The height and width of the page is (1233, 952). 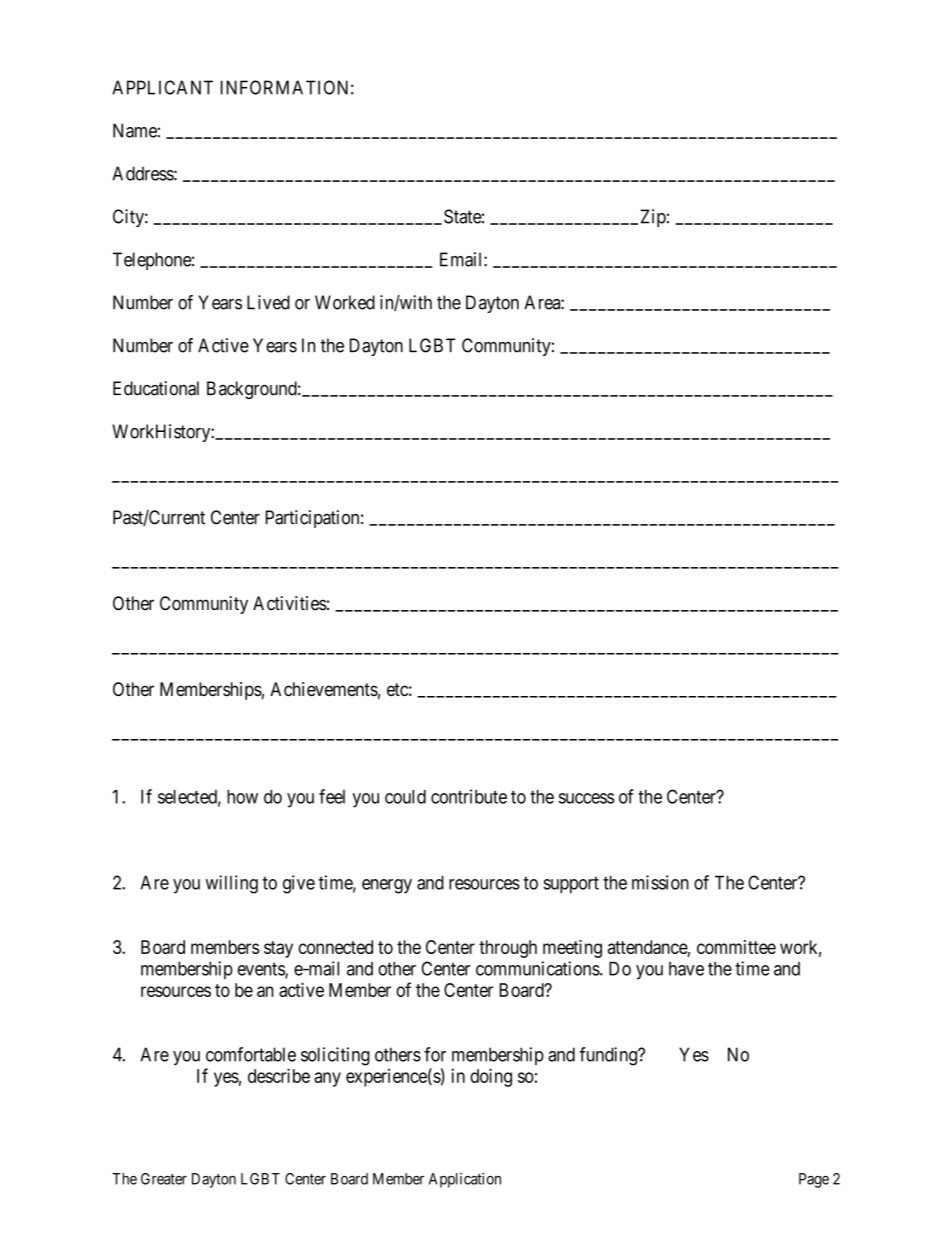 I want to click on APPLICANT, so click(x=162, y=87).
